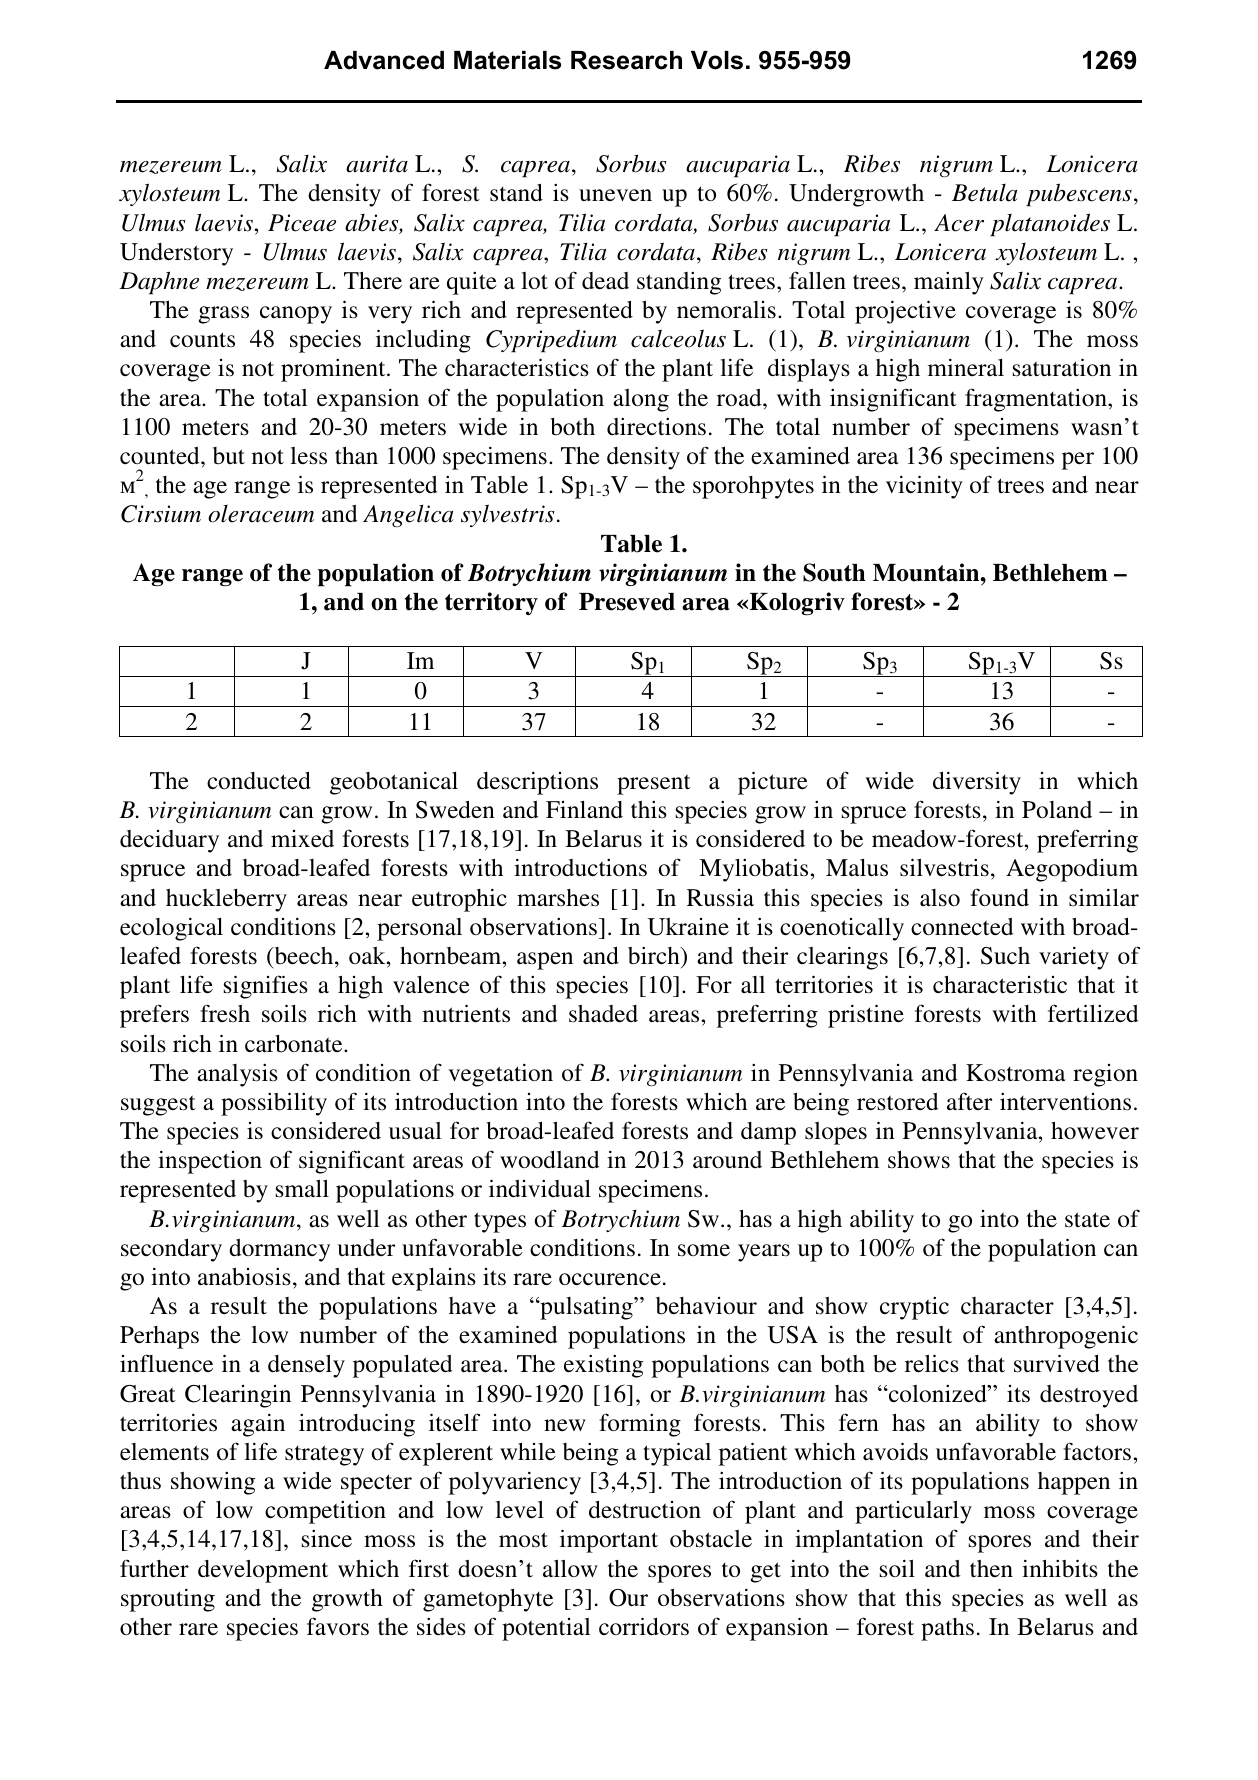  I want to click on important, so click(609, 1541).
